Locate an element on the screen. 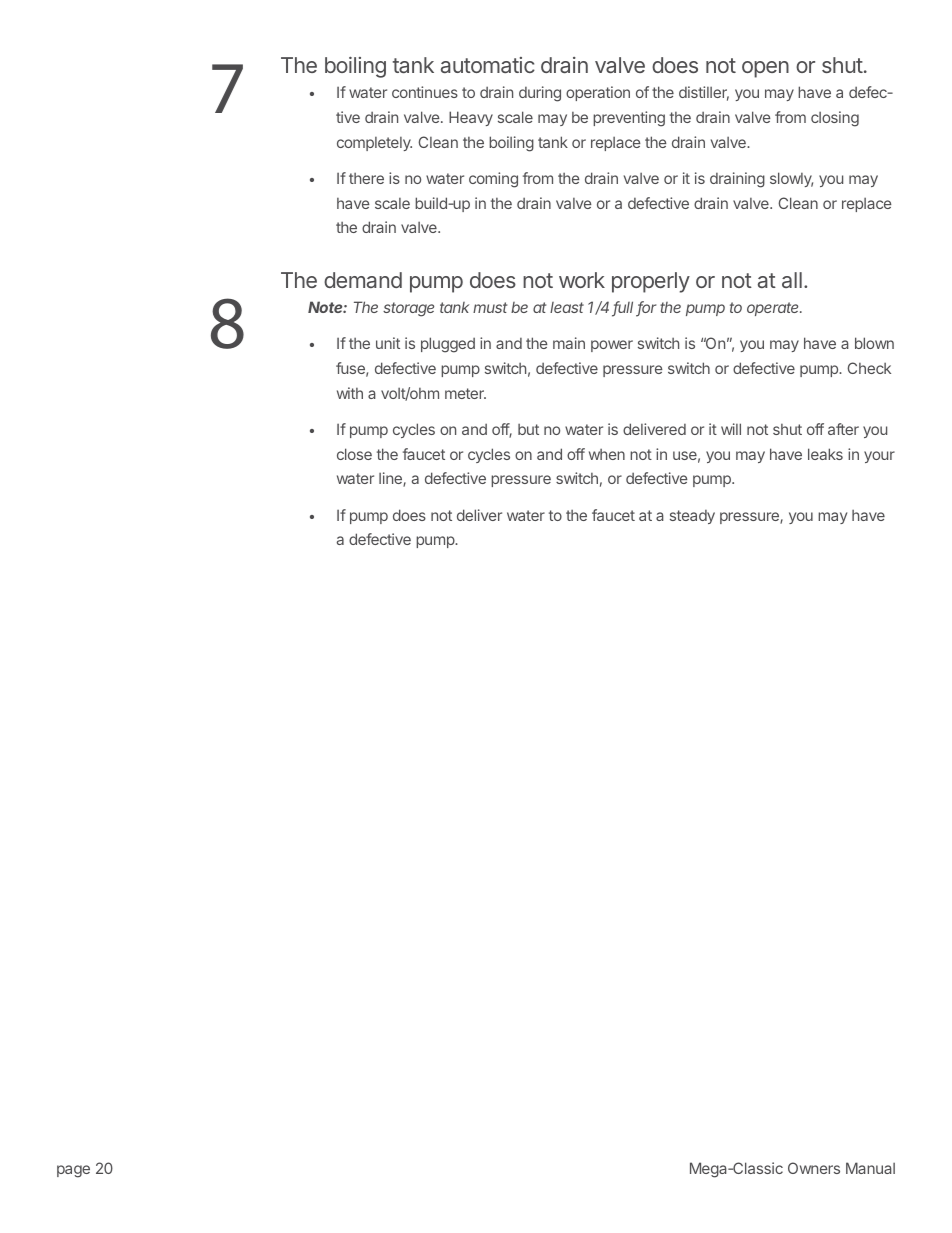 The height and width of the screenshot is (1233, 952). completely is located at coordinates (374, 144).
